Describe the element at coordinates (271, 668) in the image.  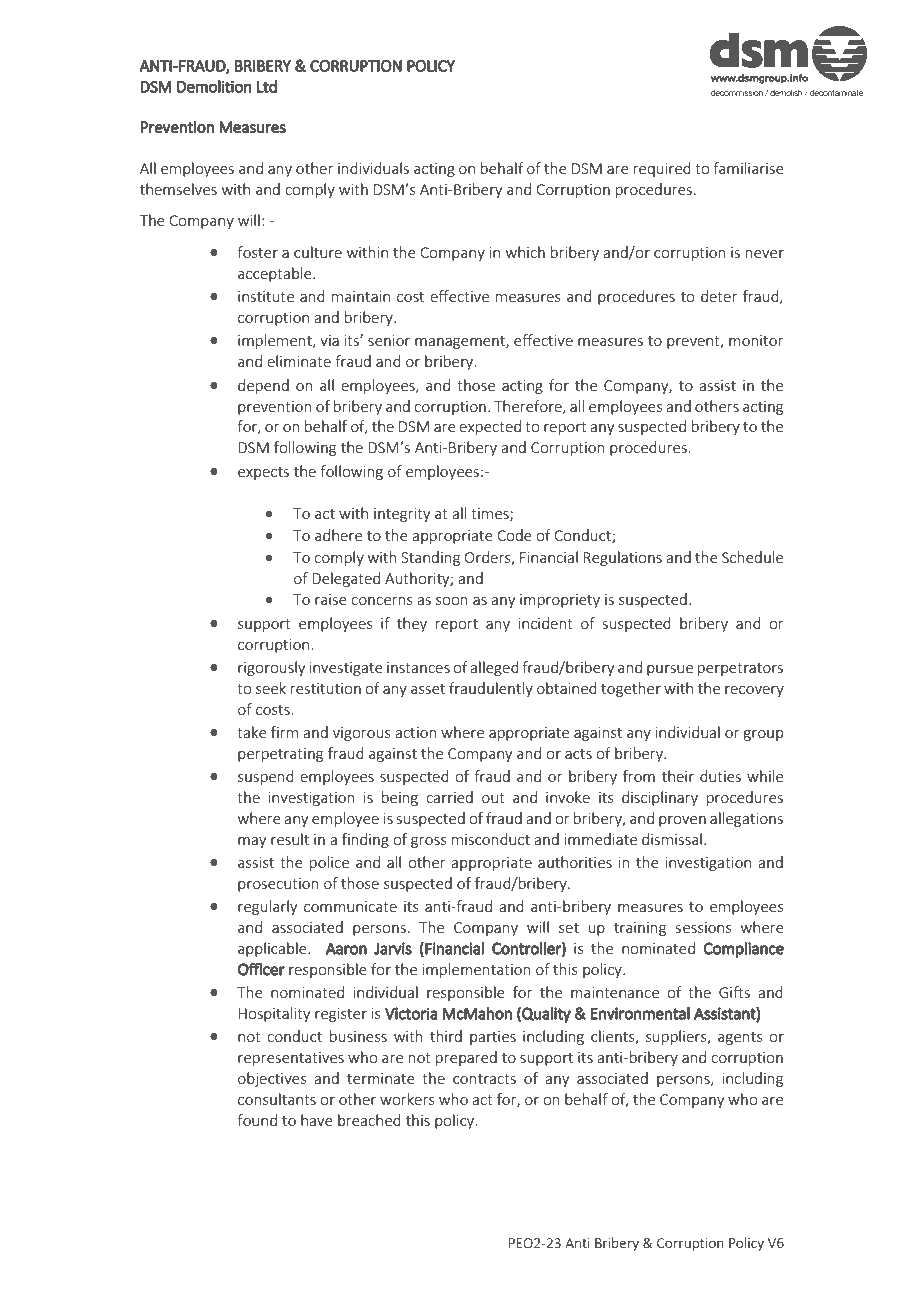
I see `rigorously` at that location.
